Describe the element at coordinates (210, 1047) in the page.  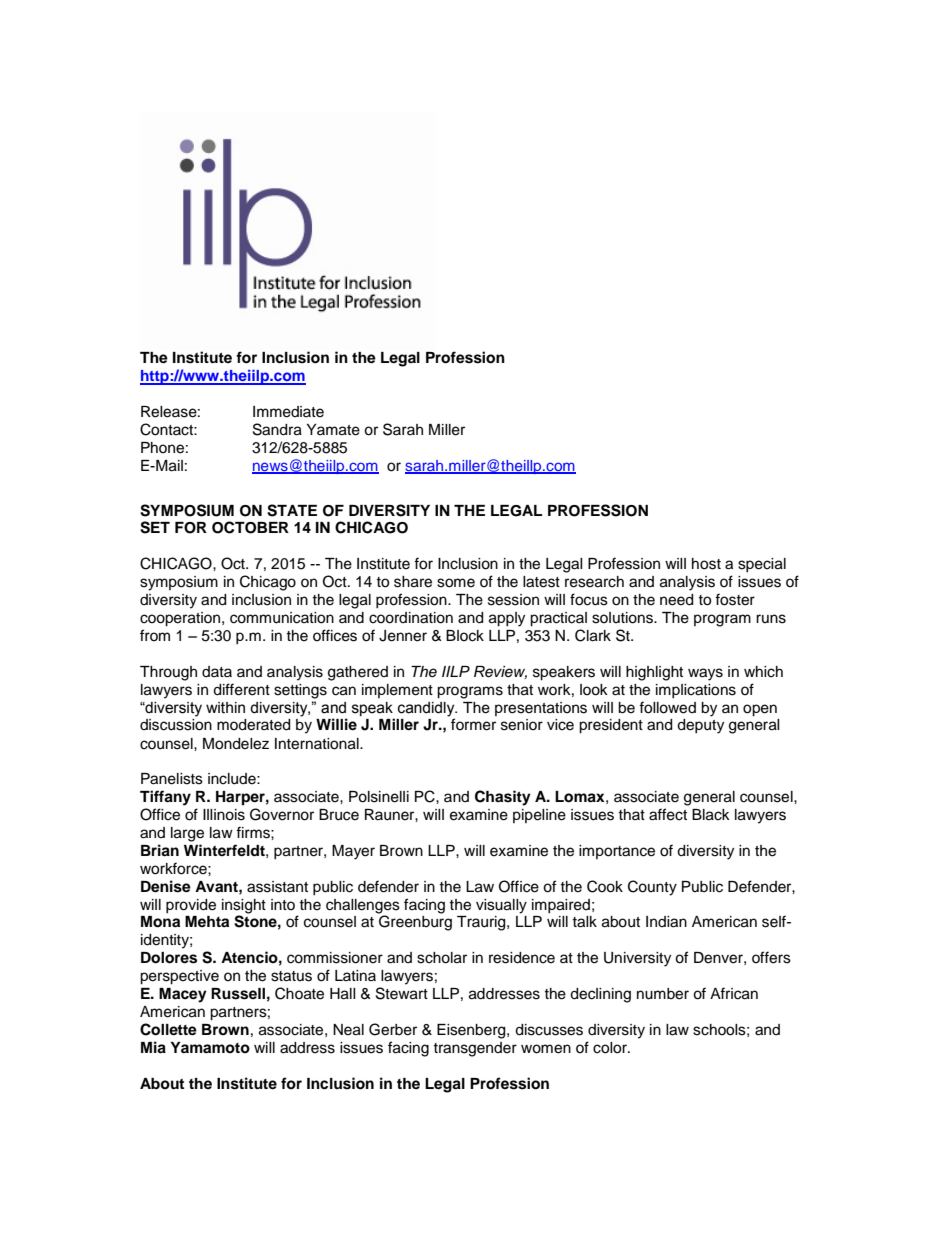
I see `Yamamoto` at that location.
